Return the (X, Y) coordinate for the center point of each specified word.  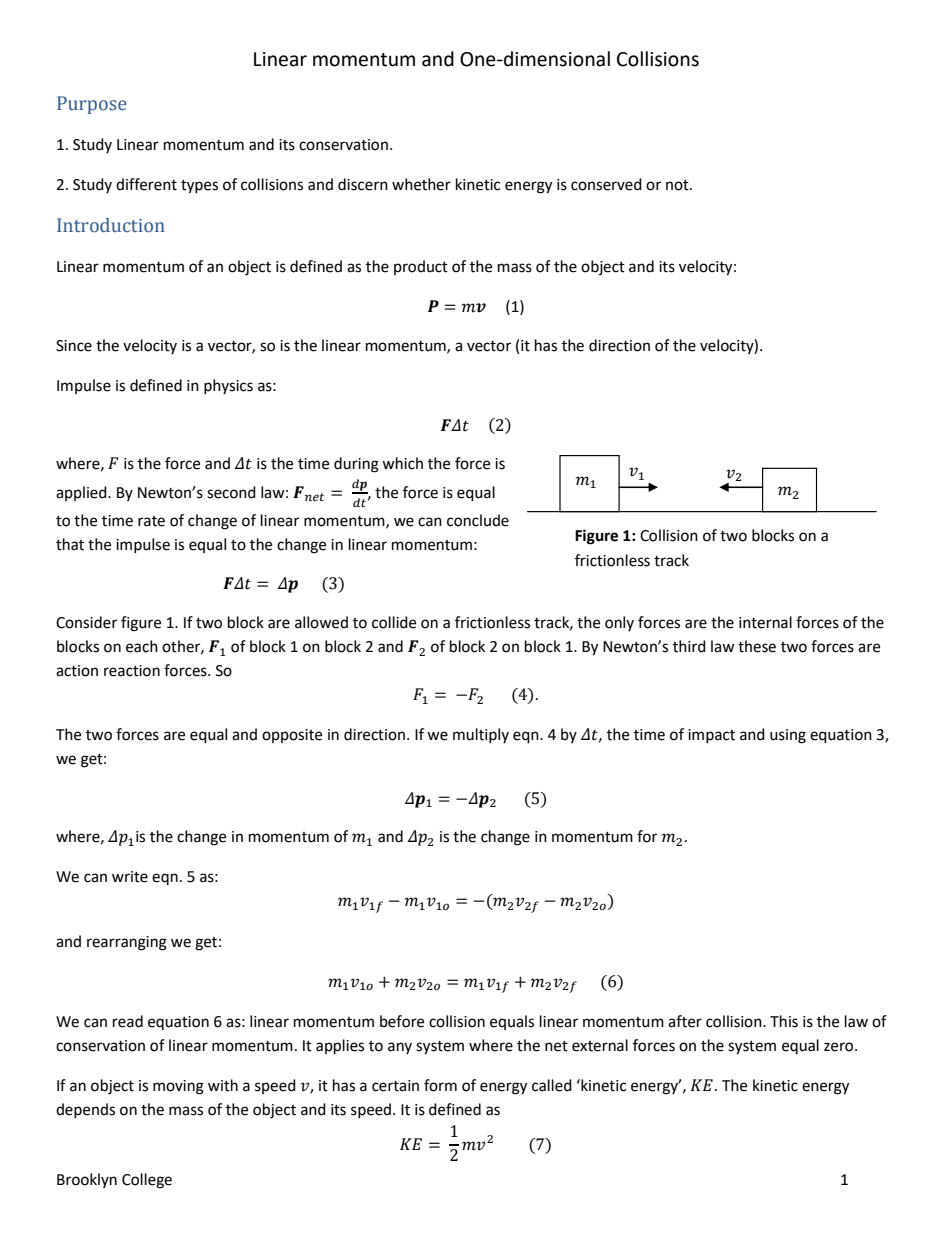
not (678, 185)
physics (228, 386)
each (142, 646)
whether (421, 184)
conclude (478, 520)
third (689, 646)
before (402, 1021)
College (147, 1181)
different (146, 184)
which (402, 463)
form (440, 1085)
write (130, 877)
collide (394, 622)
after (685, 1021)
